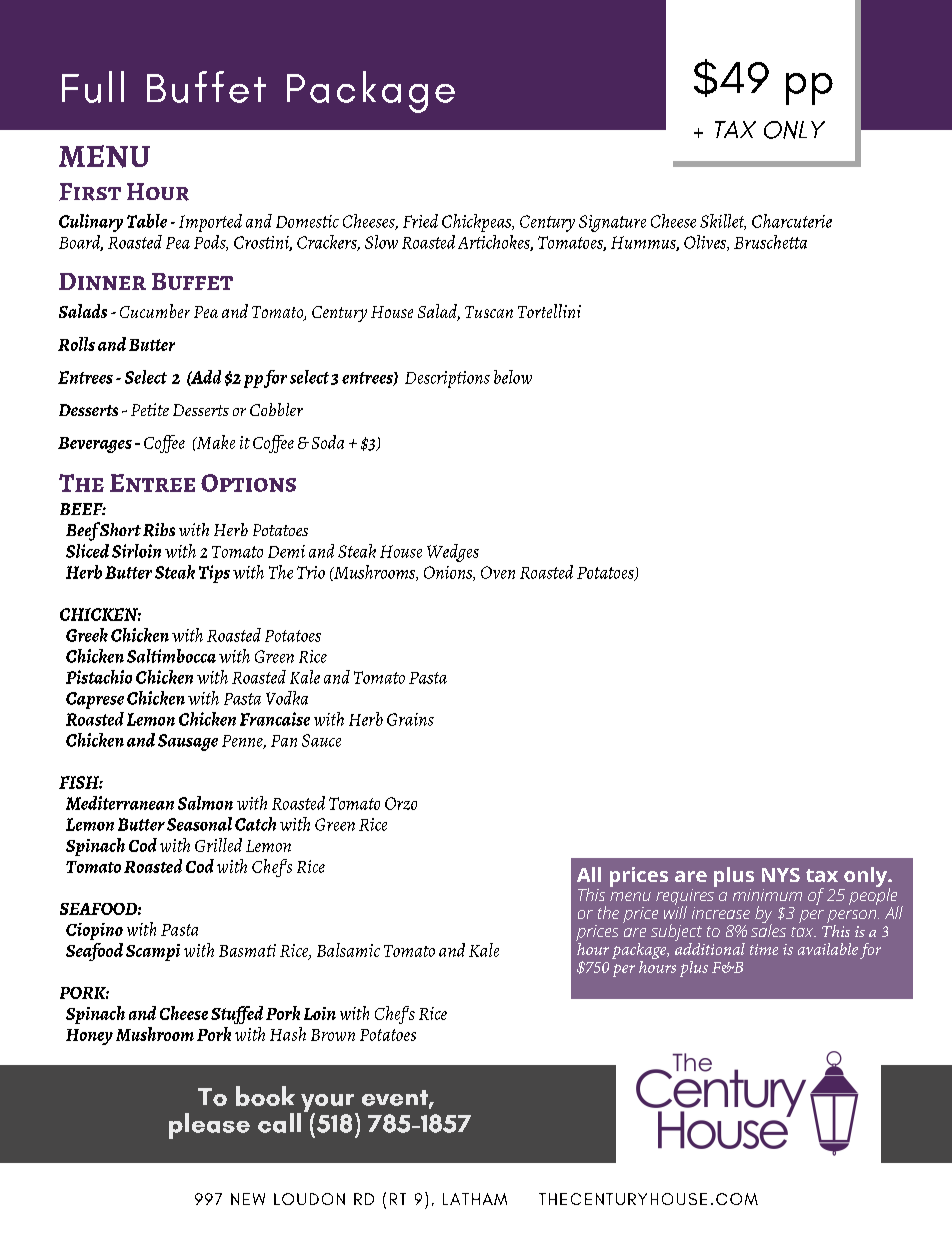 Image resolution: width=952 pixels, height=1233 pixels. Describe the element at coordinates (153, 952) in the screenshot. I see `Scampi` at that location.
